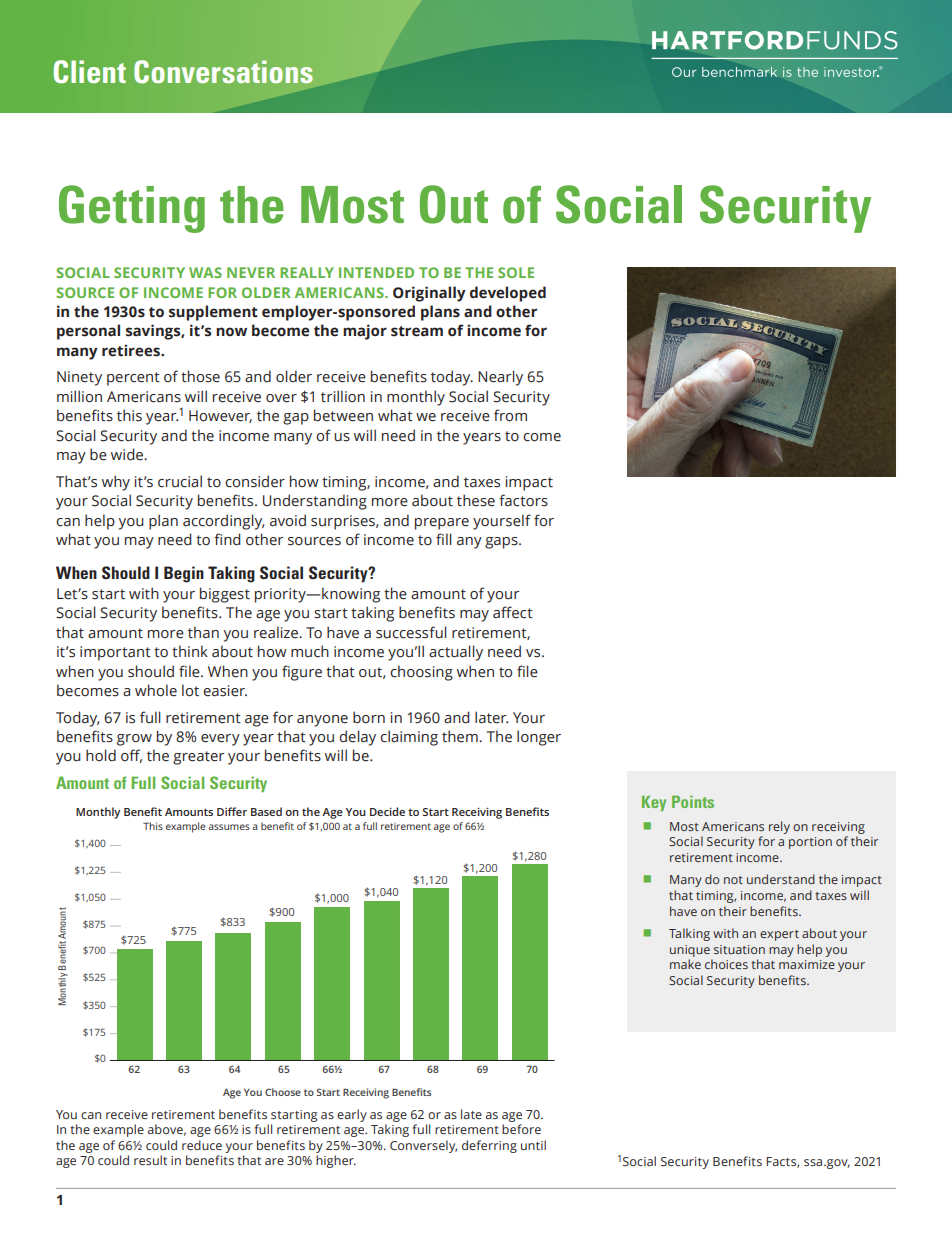 This image has width=952, height=1233. What do you see at coordinates (516, 272) in the image?
I see `SOLE` at bounding box center [516, 272].
